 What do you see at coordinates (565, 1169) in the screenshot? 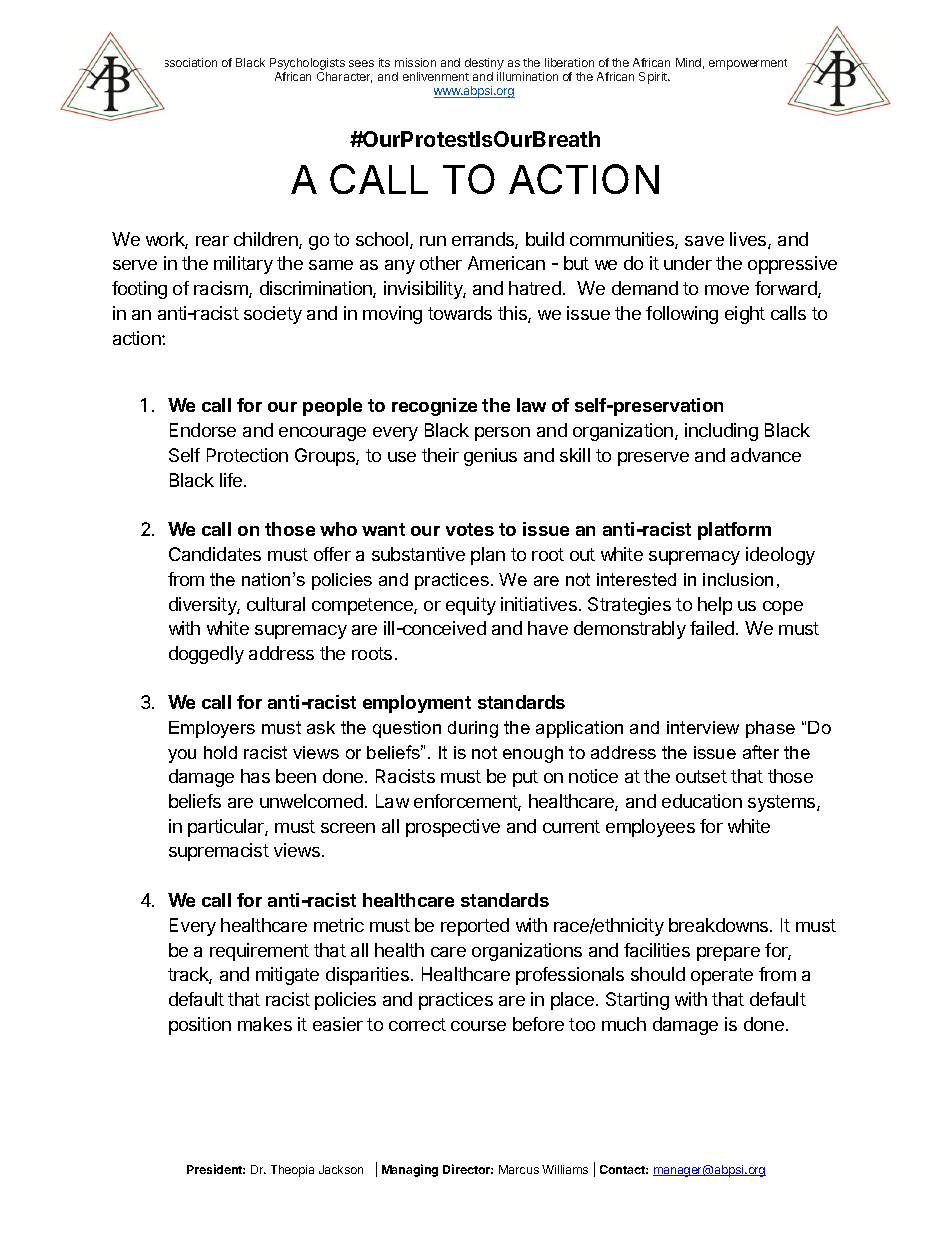
I see `Williams` at bounding box center [565, 1169].
